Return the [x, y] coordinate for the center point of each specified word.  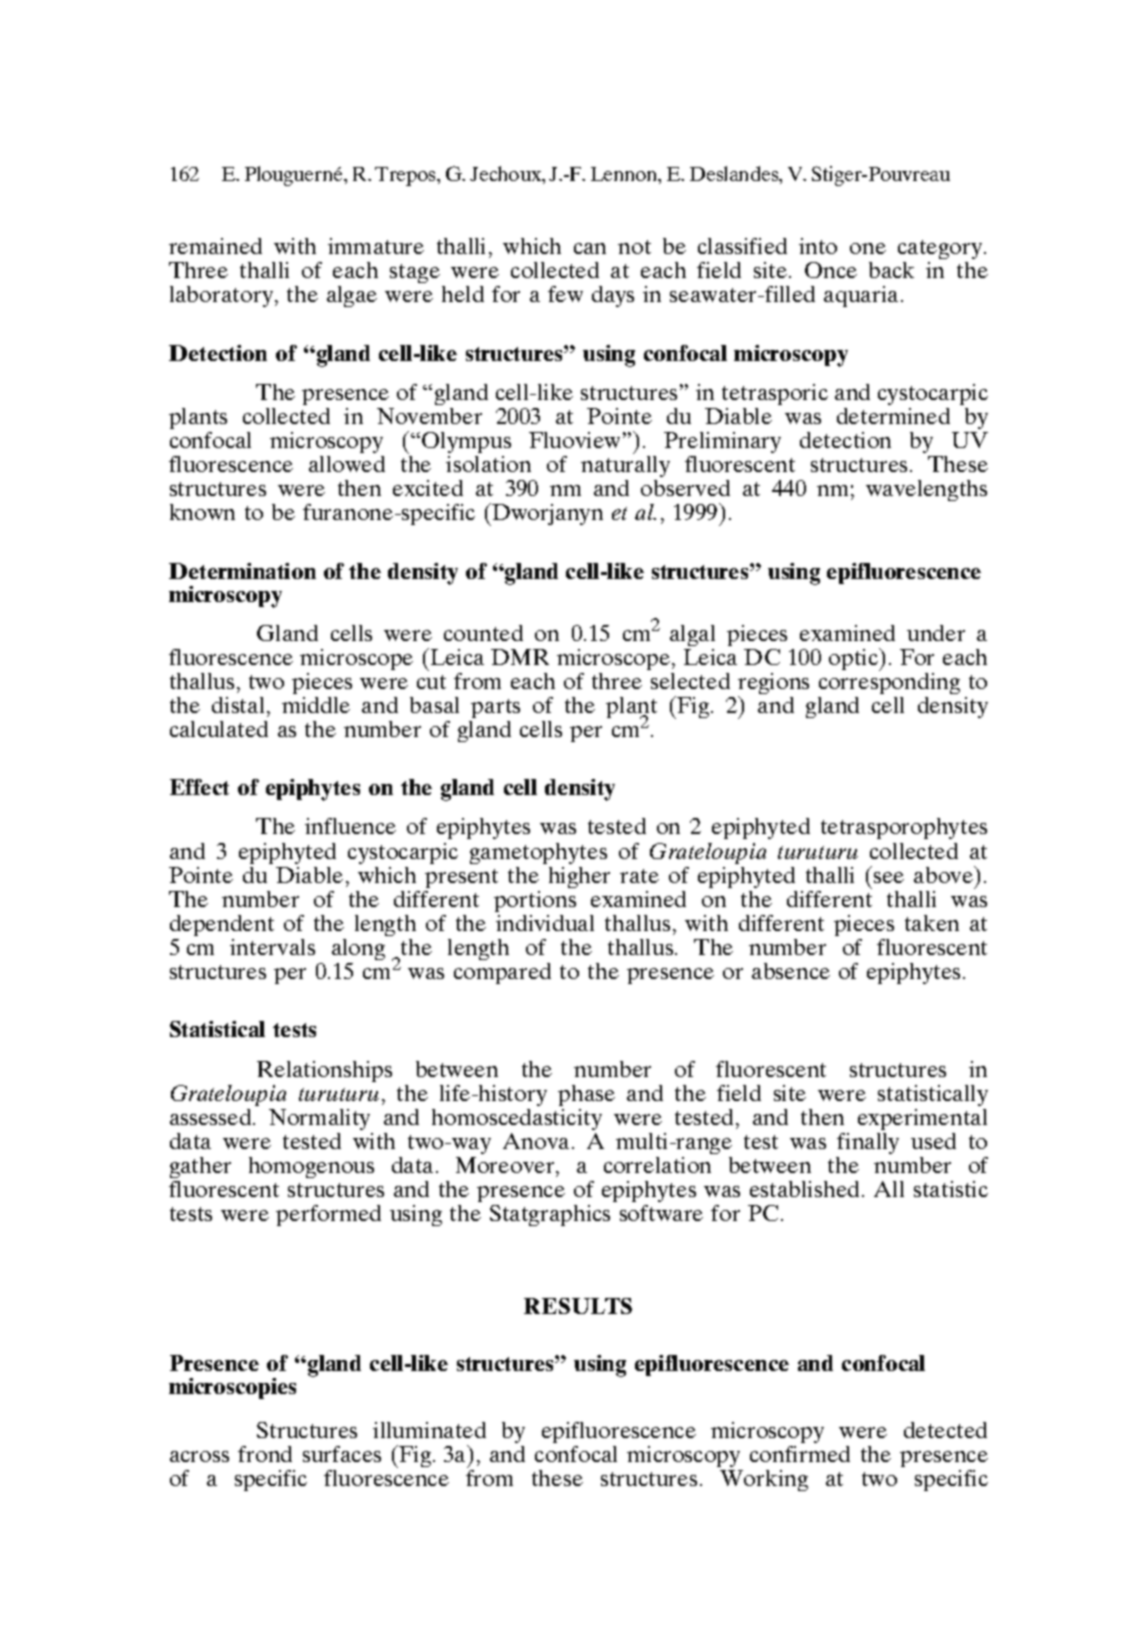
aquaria [861, 296]
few [565, 294]
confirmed [800, 1454]
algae [352, 296]
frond [265, 1454]
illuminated [429, 1430]
